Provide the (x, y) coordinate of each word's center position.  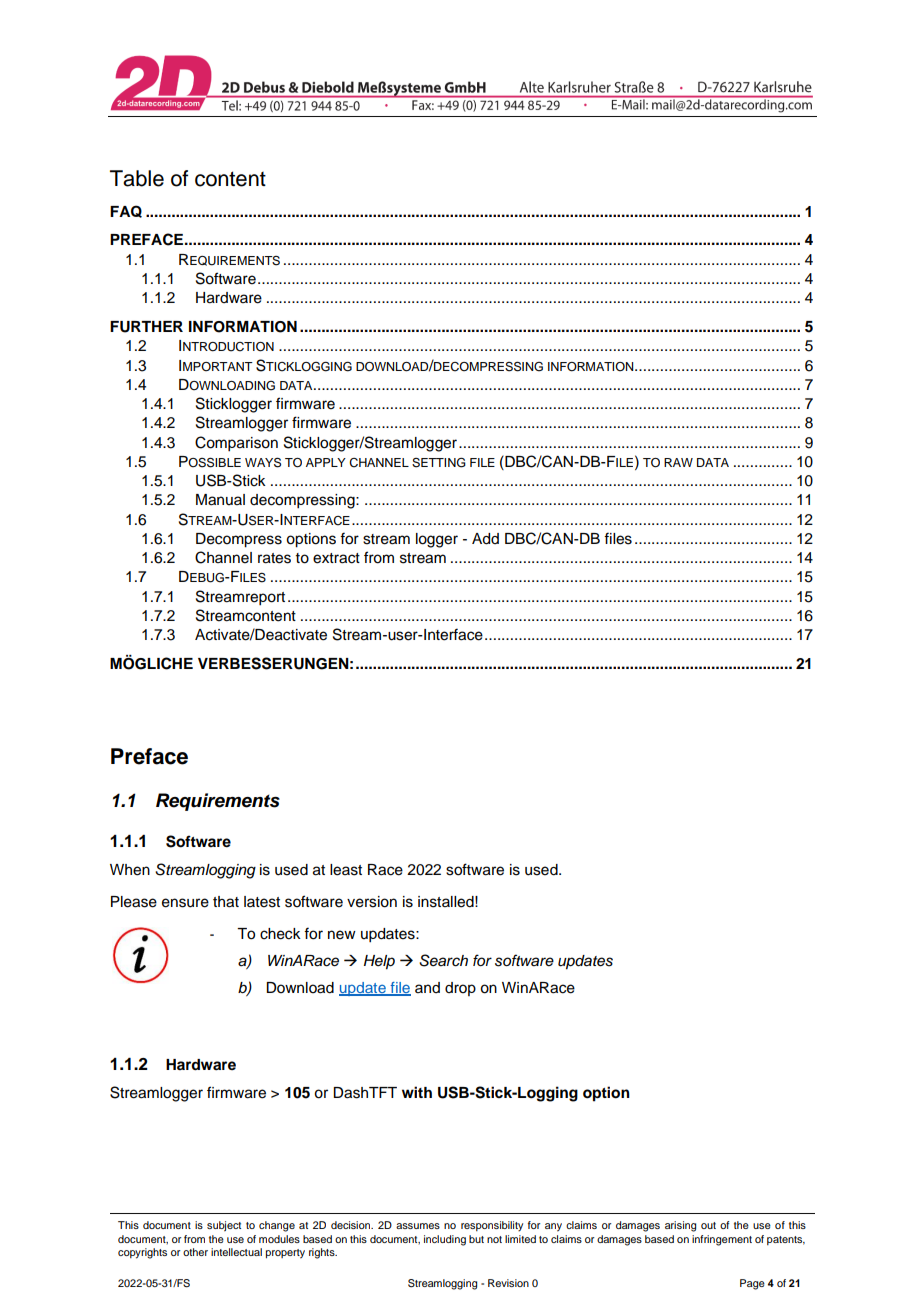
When (130, 870)
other (195, 1252)
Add (485, 539)
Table (137, 178)
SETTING (439, 462)
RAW (678, 462)
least (346, 870)
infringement (722, 1240)
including (445, 1240)
